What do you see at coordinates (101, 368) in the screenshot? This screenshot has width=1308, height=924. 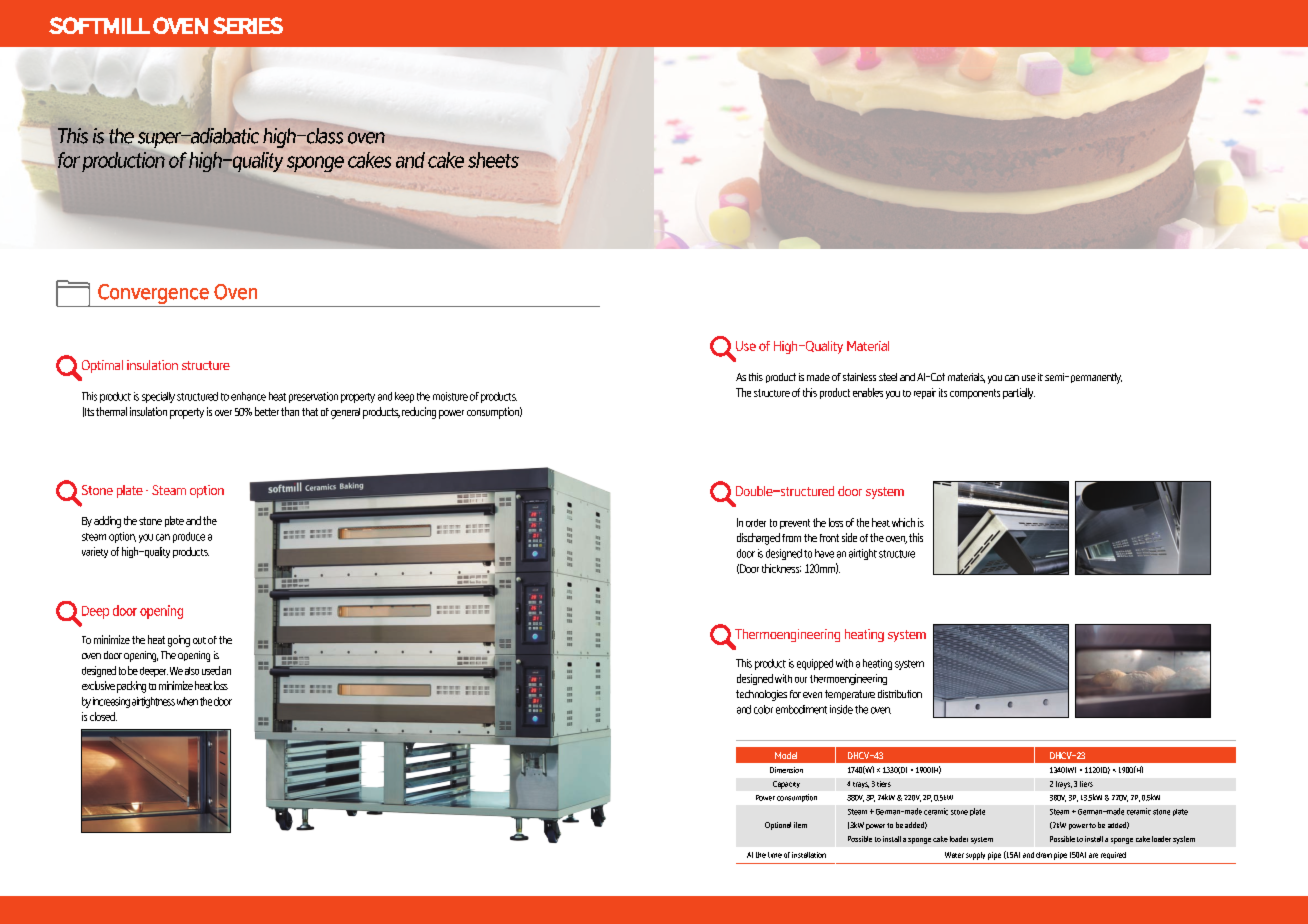 I see `Optimal` at bounding box center [101, 368].
